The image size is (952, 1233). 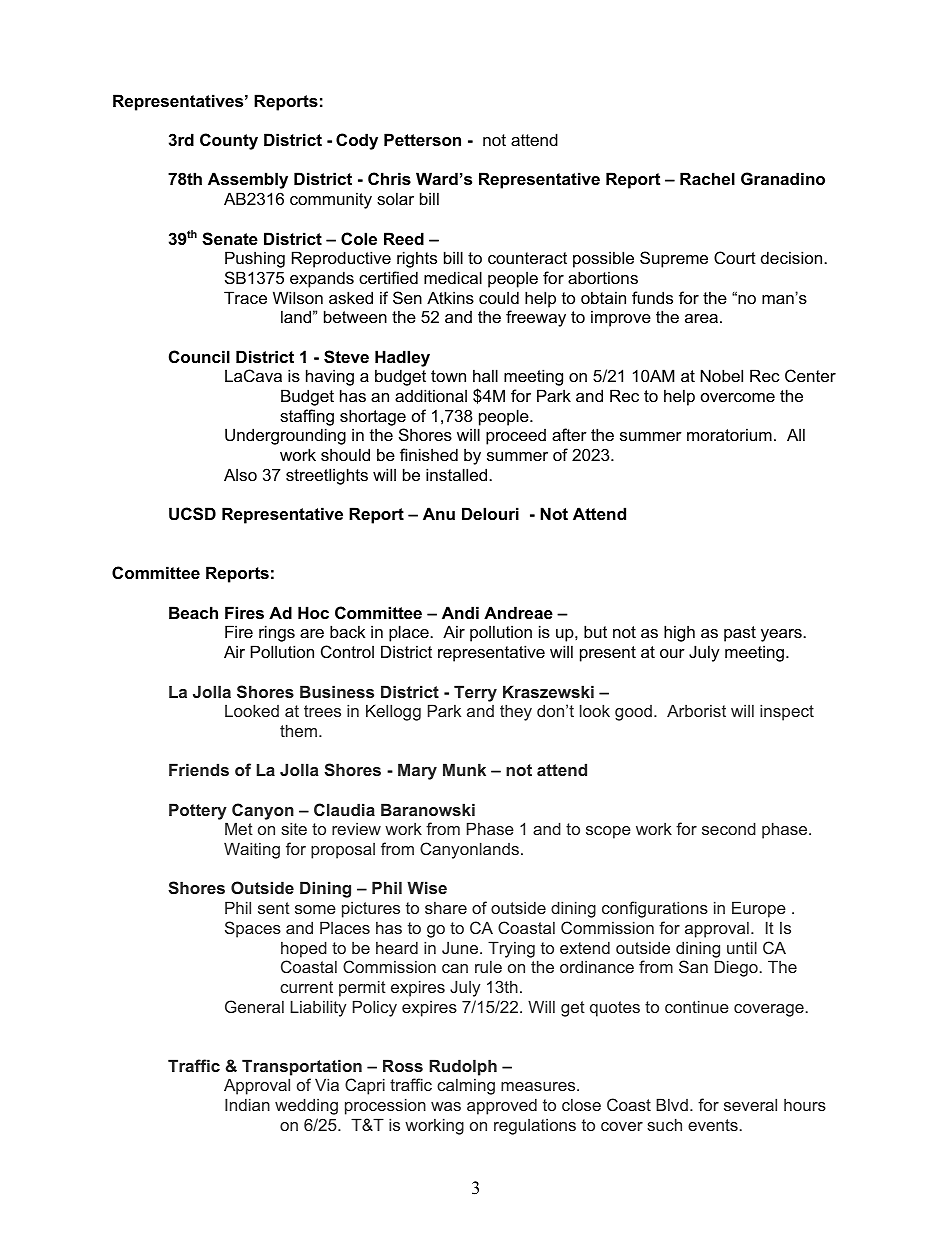 What do you see at coordinates (485, 375) in the screenshot?
I see `hall` at bounding box center [485, 375].
